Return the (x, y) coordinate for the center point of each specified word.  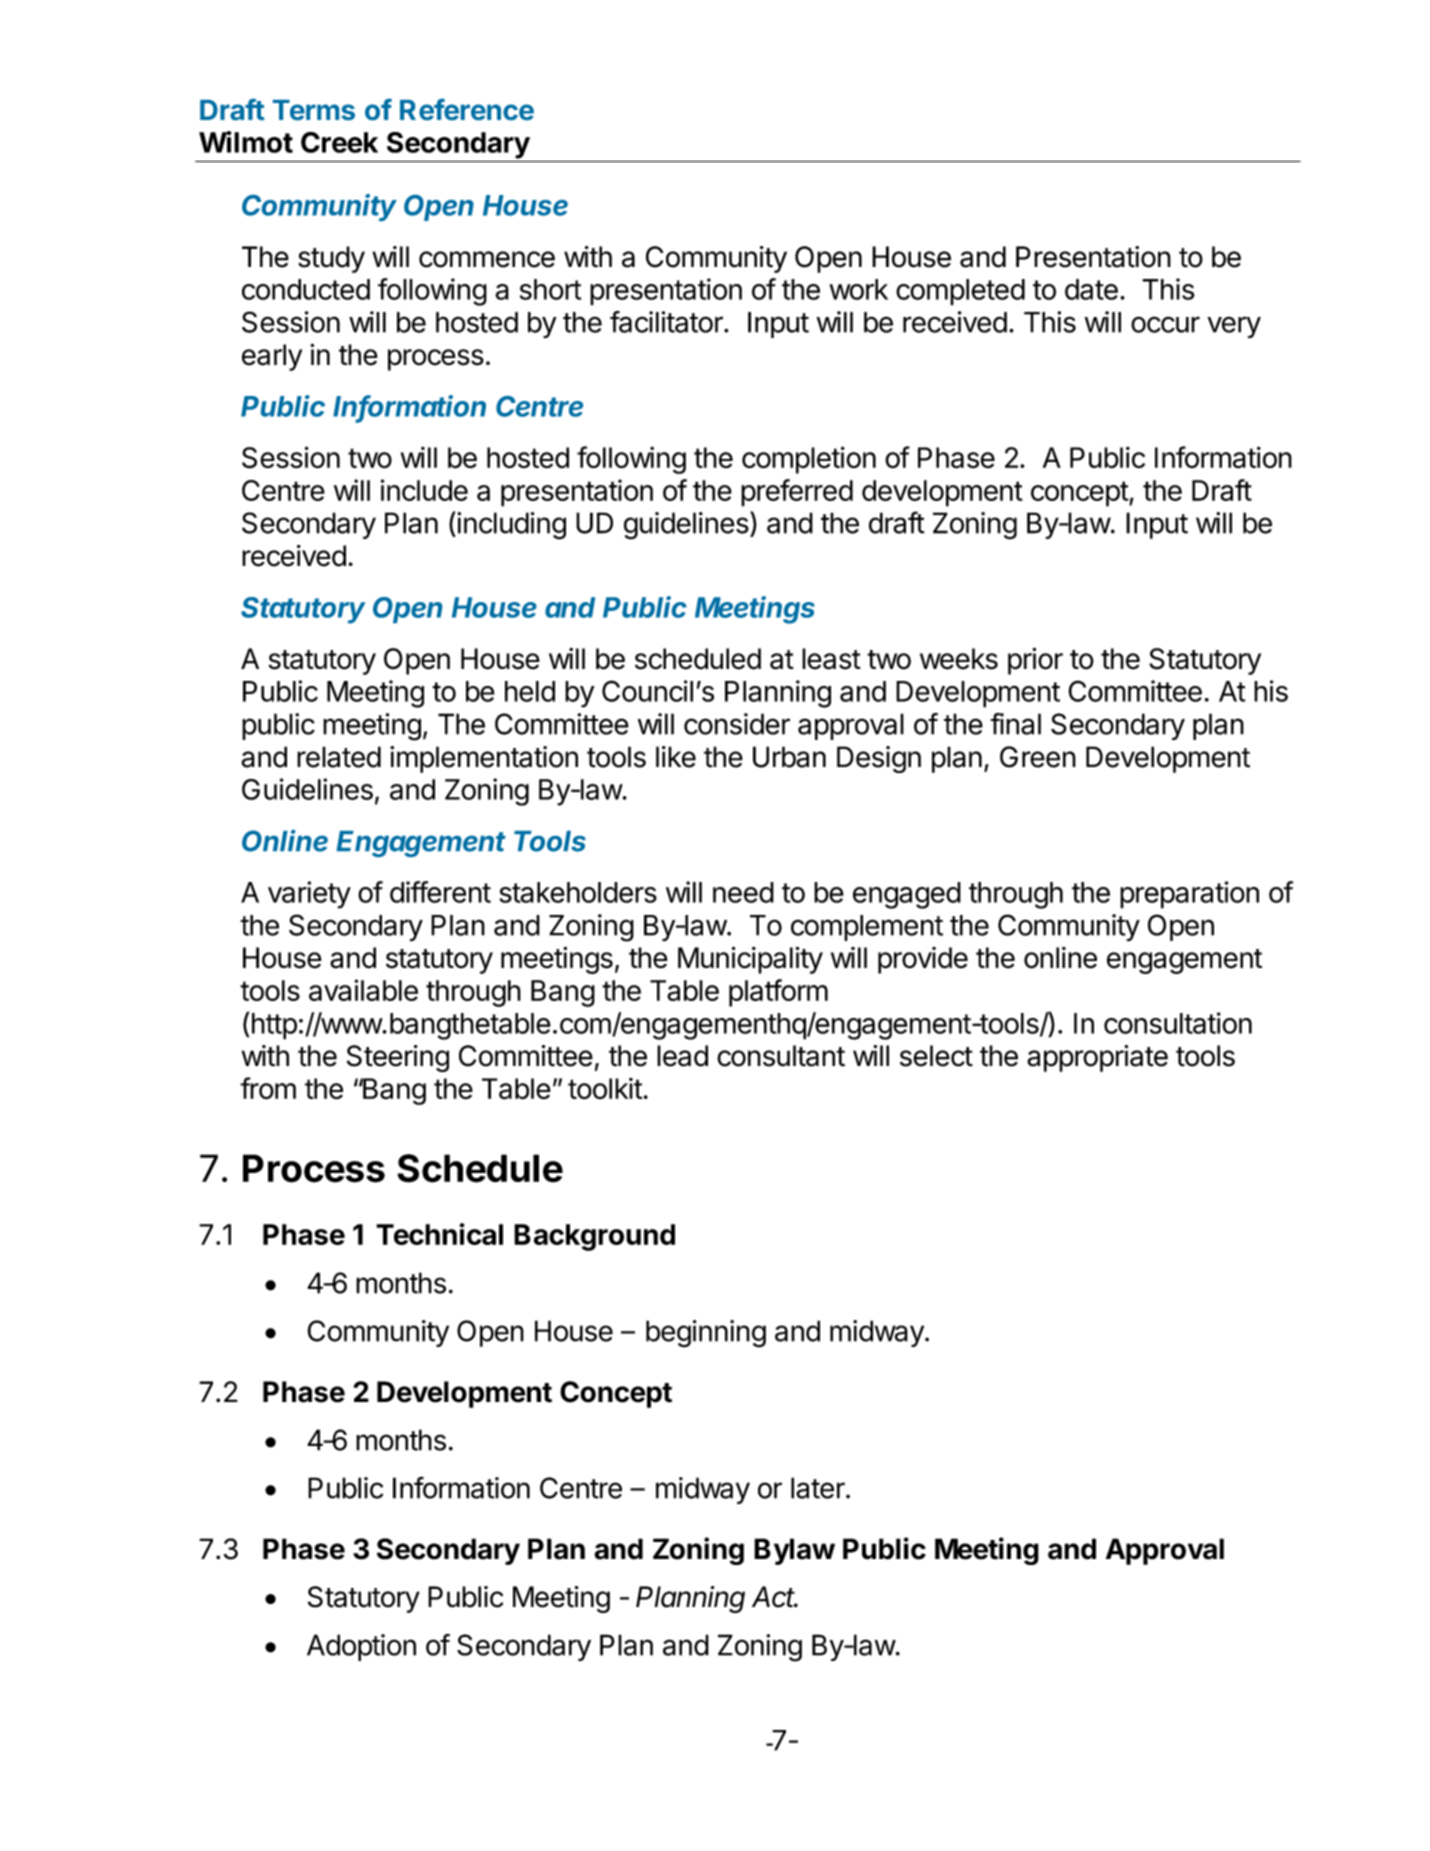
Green (1038, 757)
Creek (339, 142)
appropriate (1097, 1058)
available (363, 990)
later (819, 1488)
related (339, 757)
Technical (439, 1234)
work (858, 289)
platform (778, 993)
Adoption (361, 1647)
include (424, 490)
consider (737, 724)
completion (809, 460)
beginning (706, 1334)
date (1091, 289)
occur (1165, 324)
